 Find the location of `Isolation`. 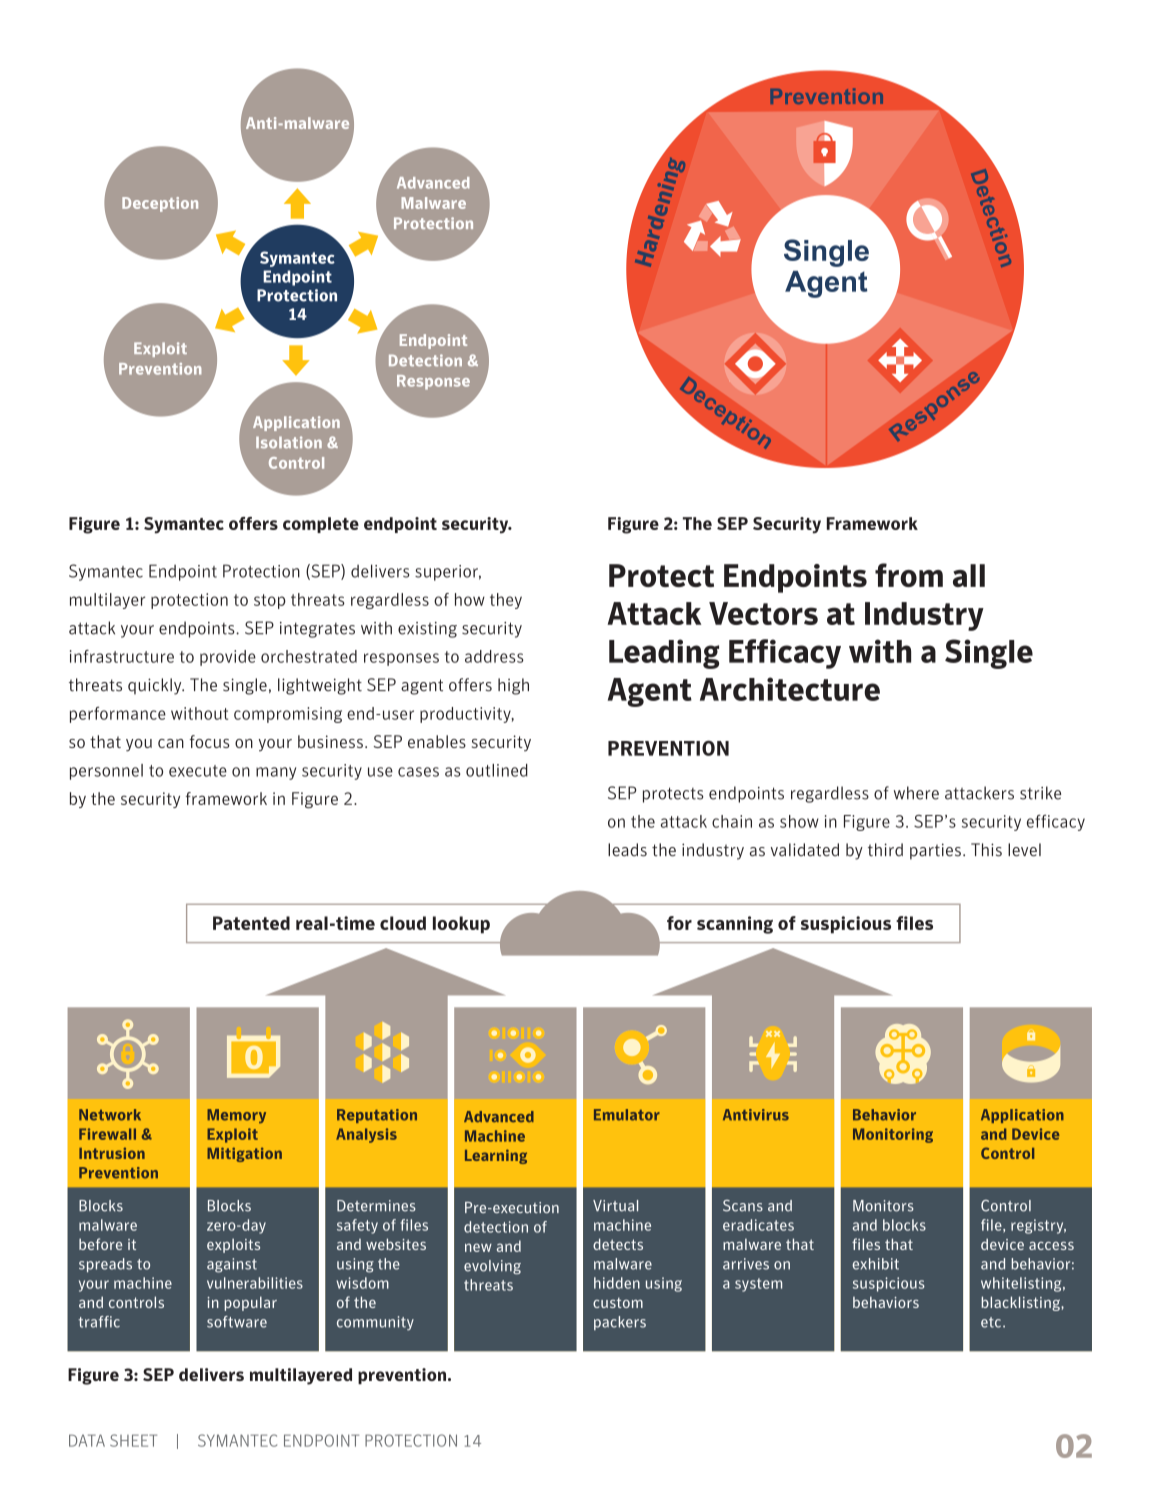

Isolation is located at coordinates (289, 442).
